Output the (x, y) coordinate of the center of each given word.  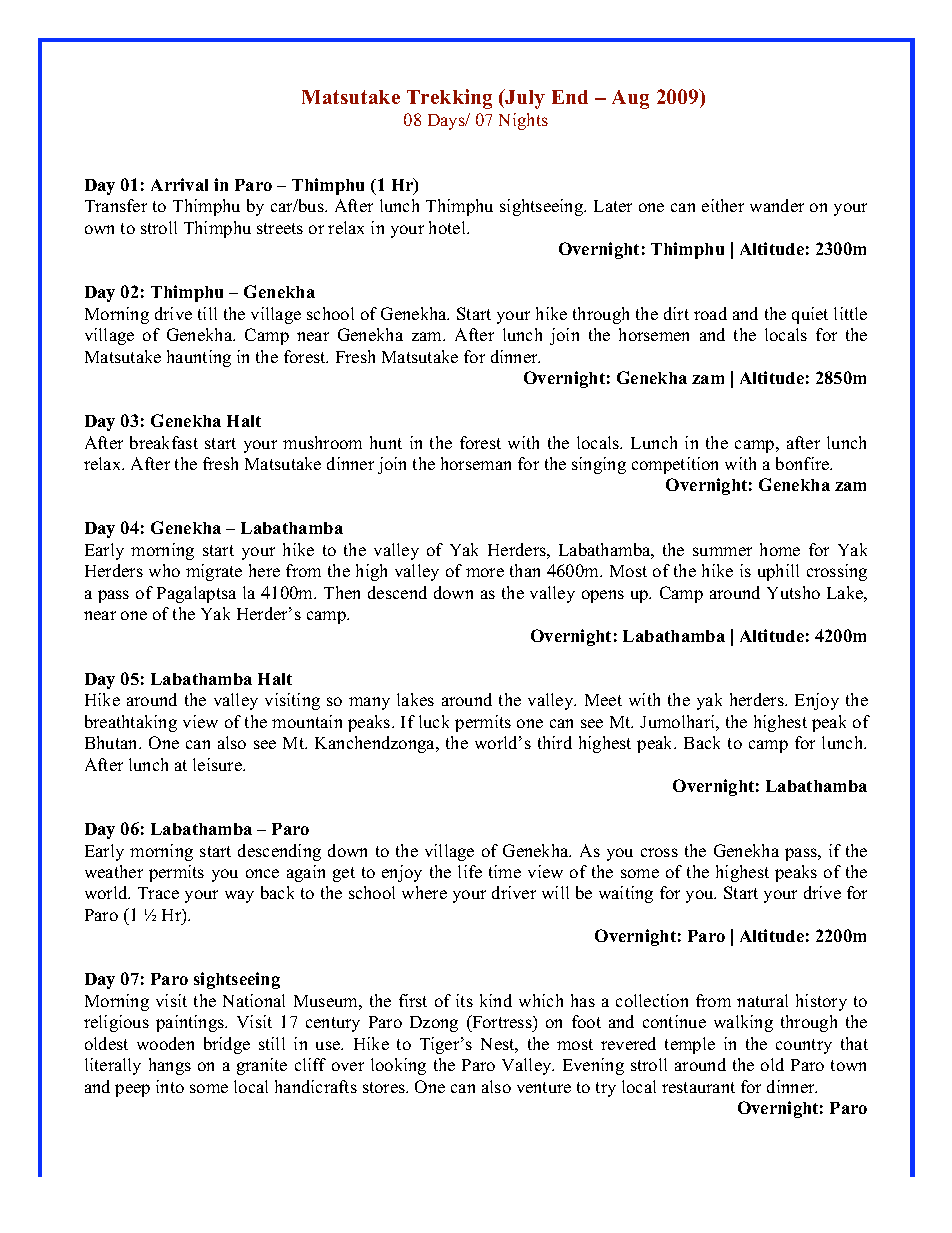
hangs (170, 1066)
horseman (476, 463)
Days (447, 122)
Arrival (179, 184)
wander (777, 205)
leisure (218, 764)
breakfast (164, 442)
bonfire (804, 463)
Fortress (502, 1023)
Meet (603, 700)
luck (434, 721)
